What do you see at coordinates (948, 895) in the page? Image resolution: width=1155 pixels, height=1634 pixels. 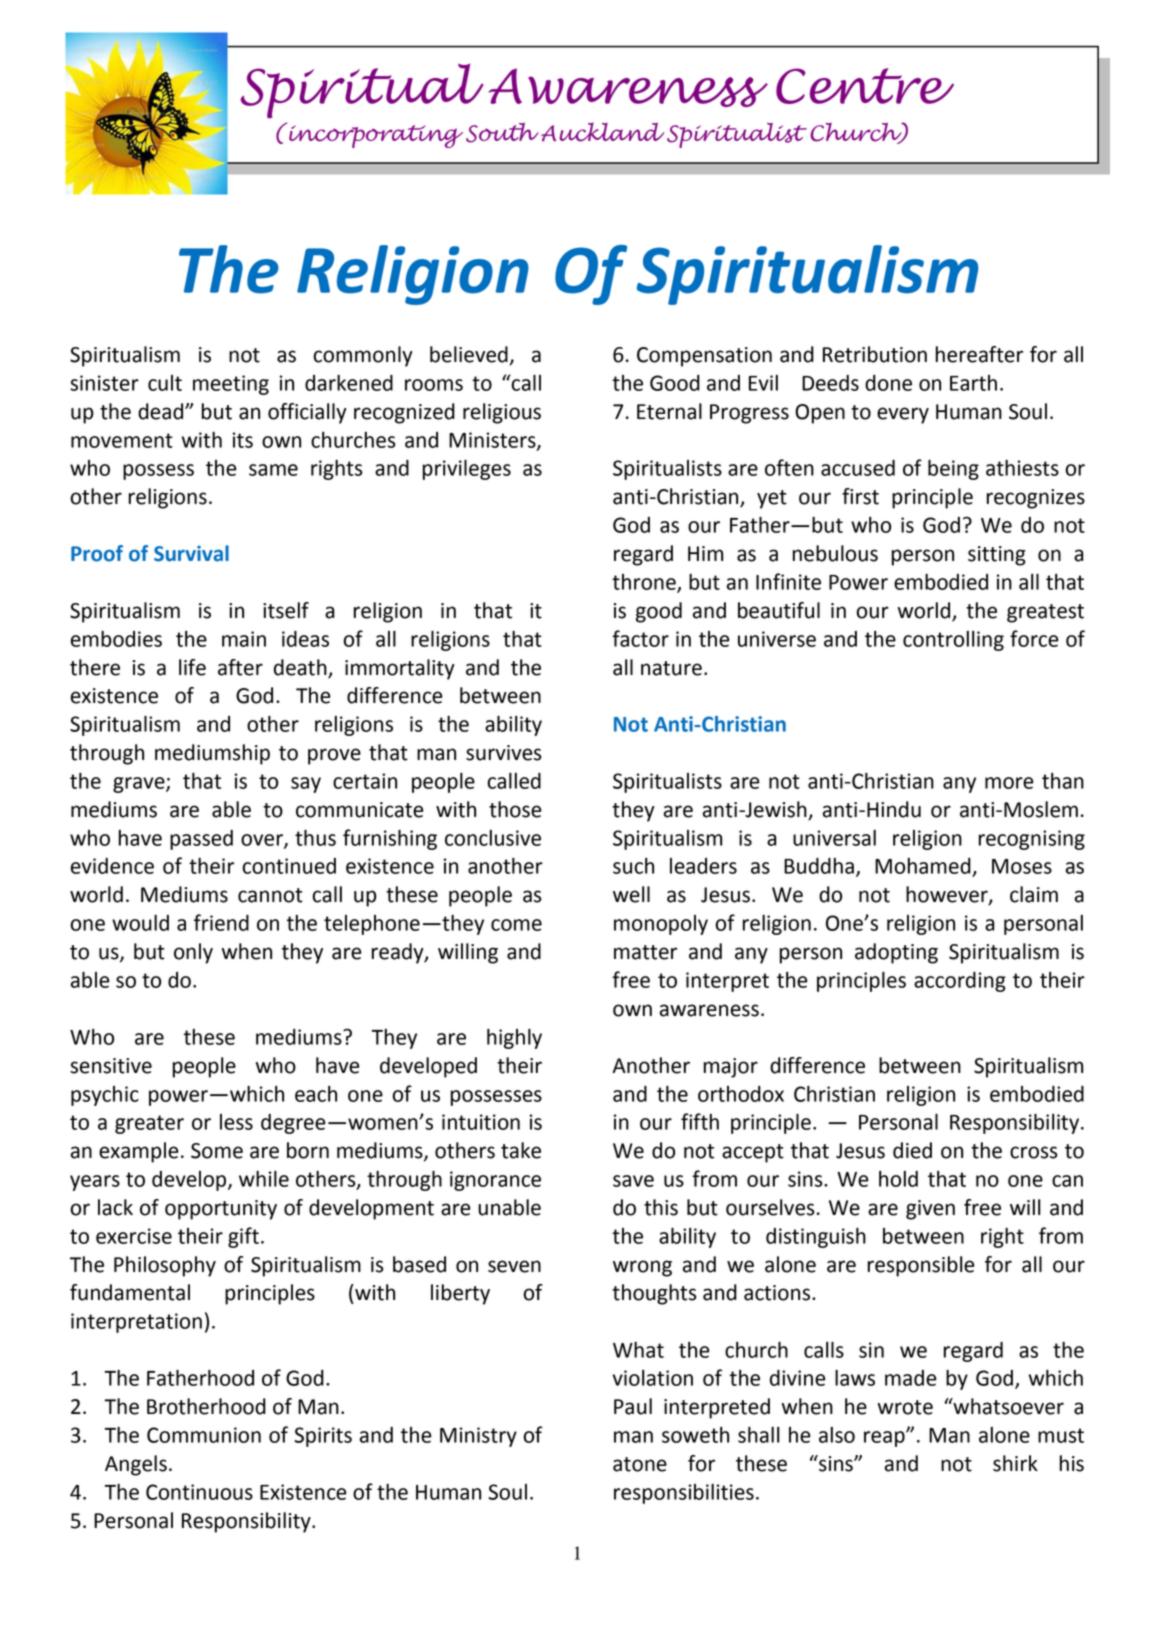 I see `however` at bounding box center [948, 895].
